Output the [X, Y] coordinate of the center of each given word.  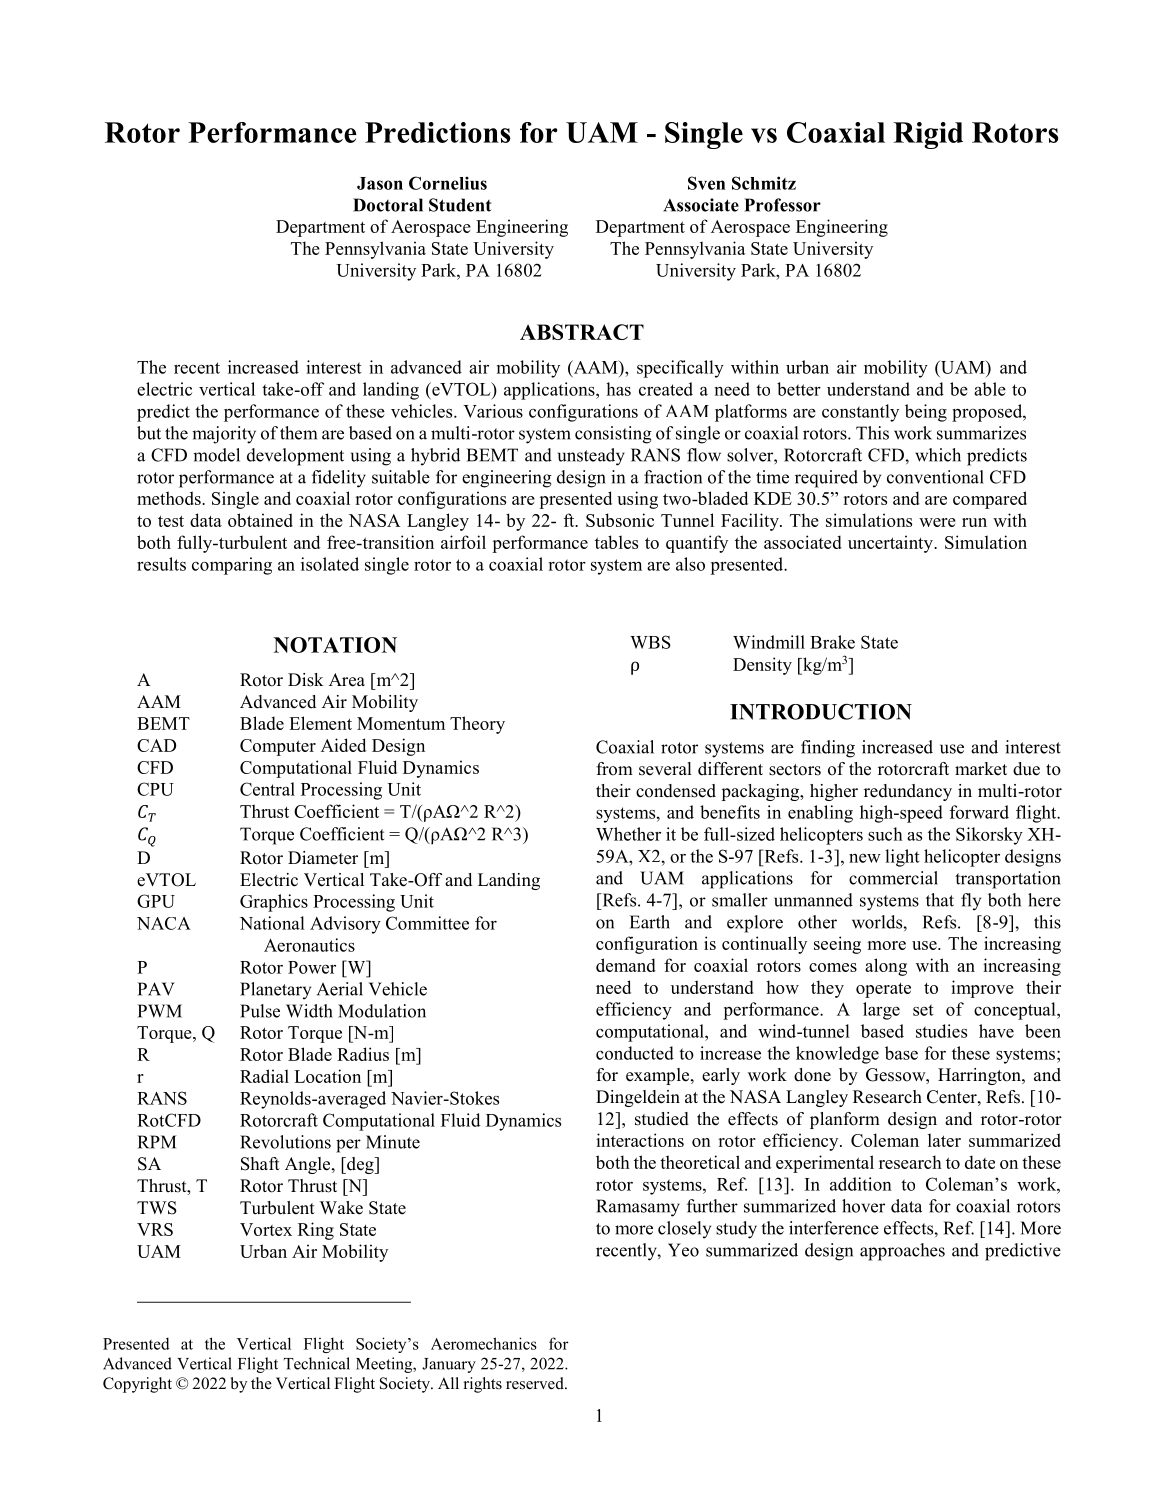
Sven [706, 183]
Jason [380, 183]
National [272, 923]
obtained [260, 520]
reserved [536, 1383]
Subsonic [620, 520]
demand [626, 965]
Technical [317, 1363]
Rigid [928, 135]
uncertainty [891, 544]
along [886, 967]
